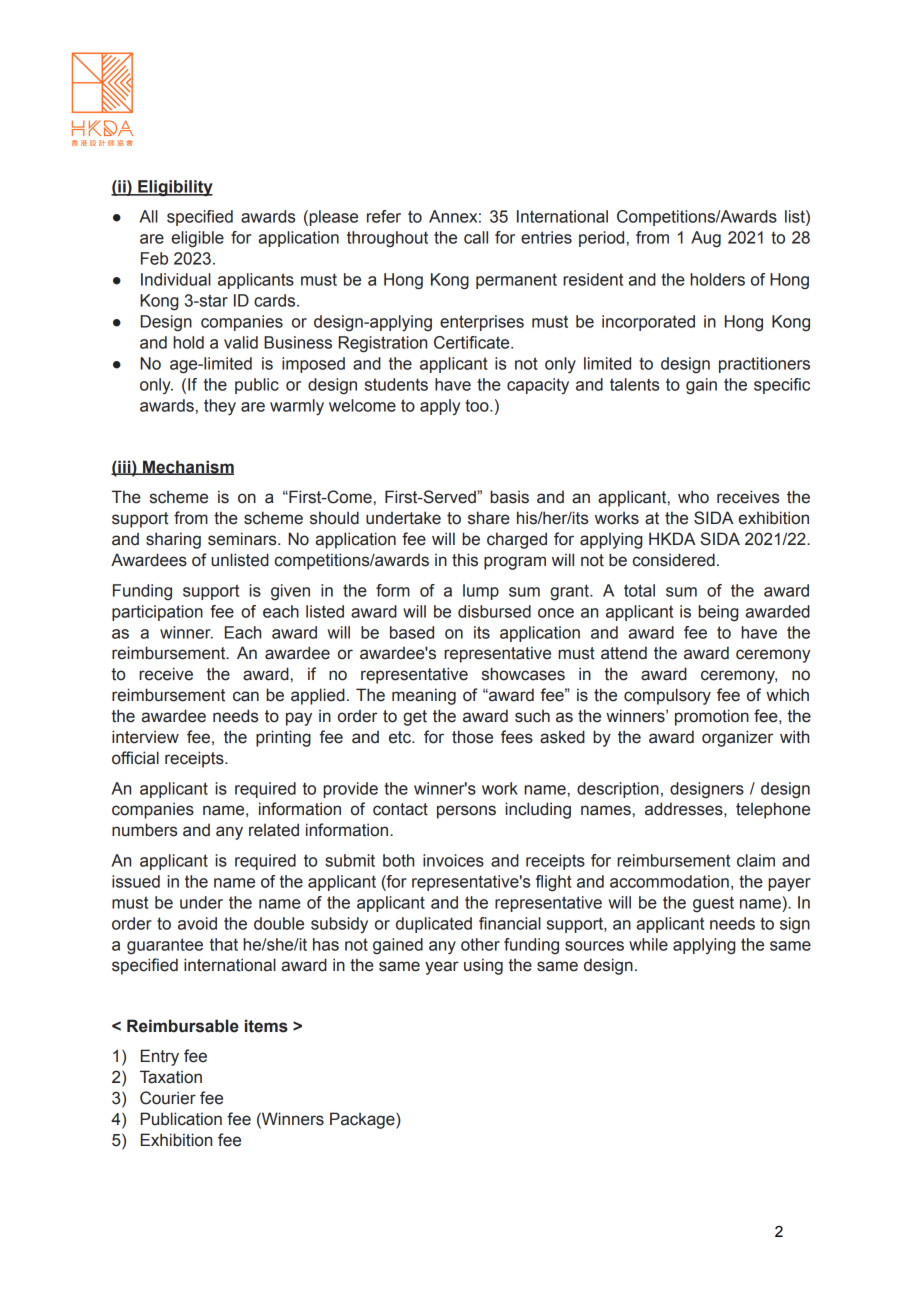 Image resolution: width=924 pixels, height=1307 pixels. I want to click on related, so click(274, 830).
